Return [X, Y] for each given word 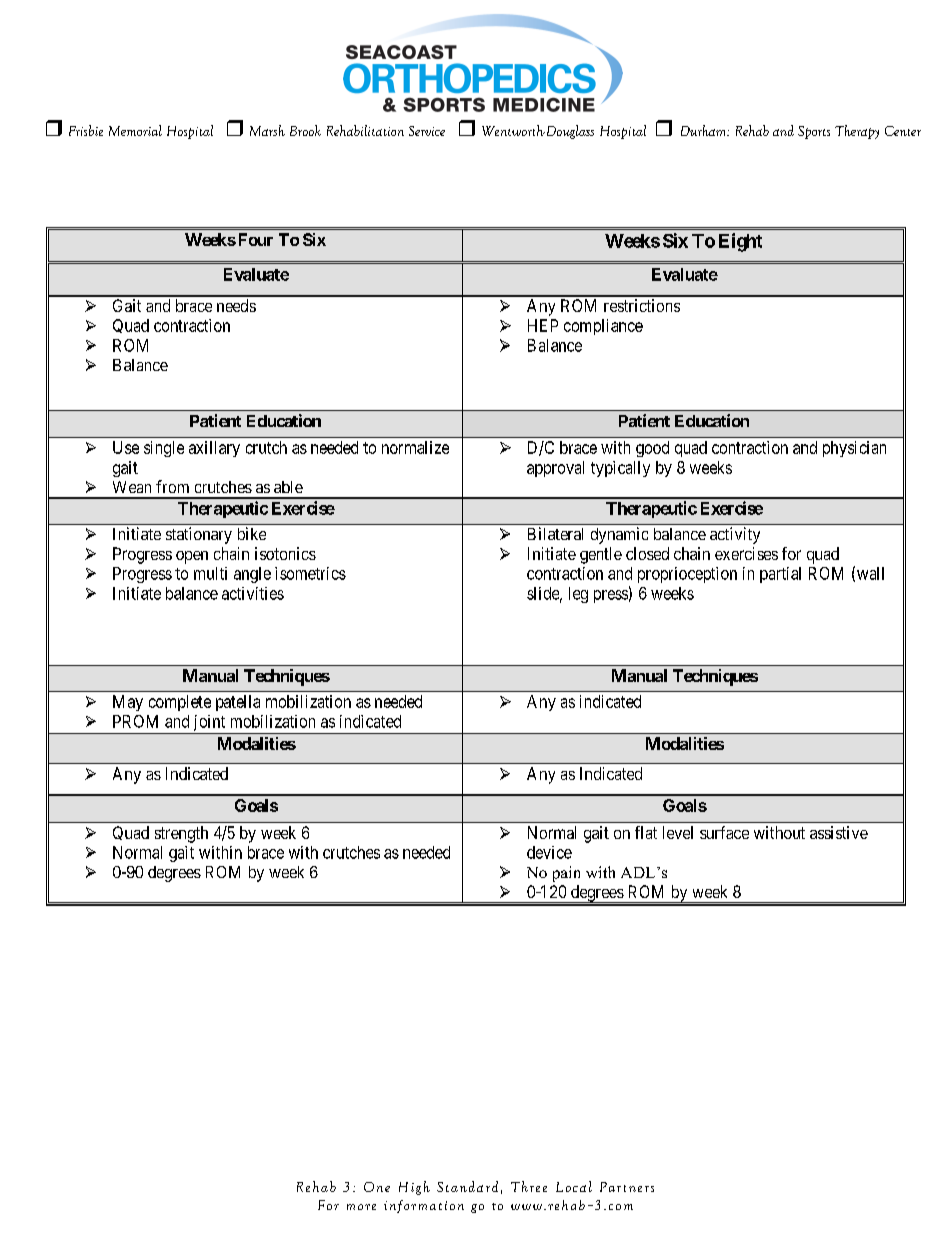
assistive [839, 832]
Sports [814, 132]
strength [181, 834]
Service [427, 131]
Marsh [267, 130]
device [549, 852]
